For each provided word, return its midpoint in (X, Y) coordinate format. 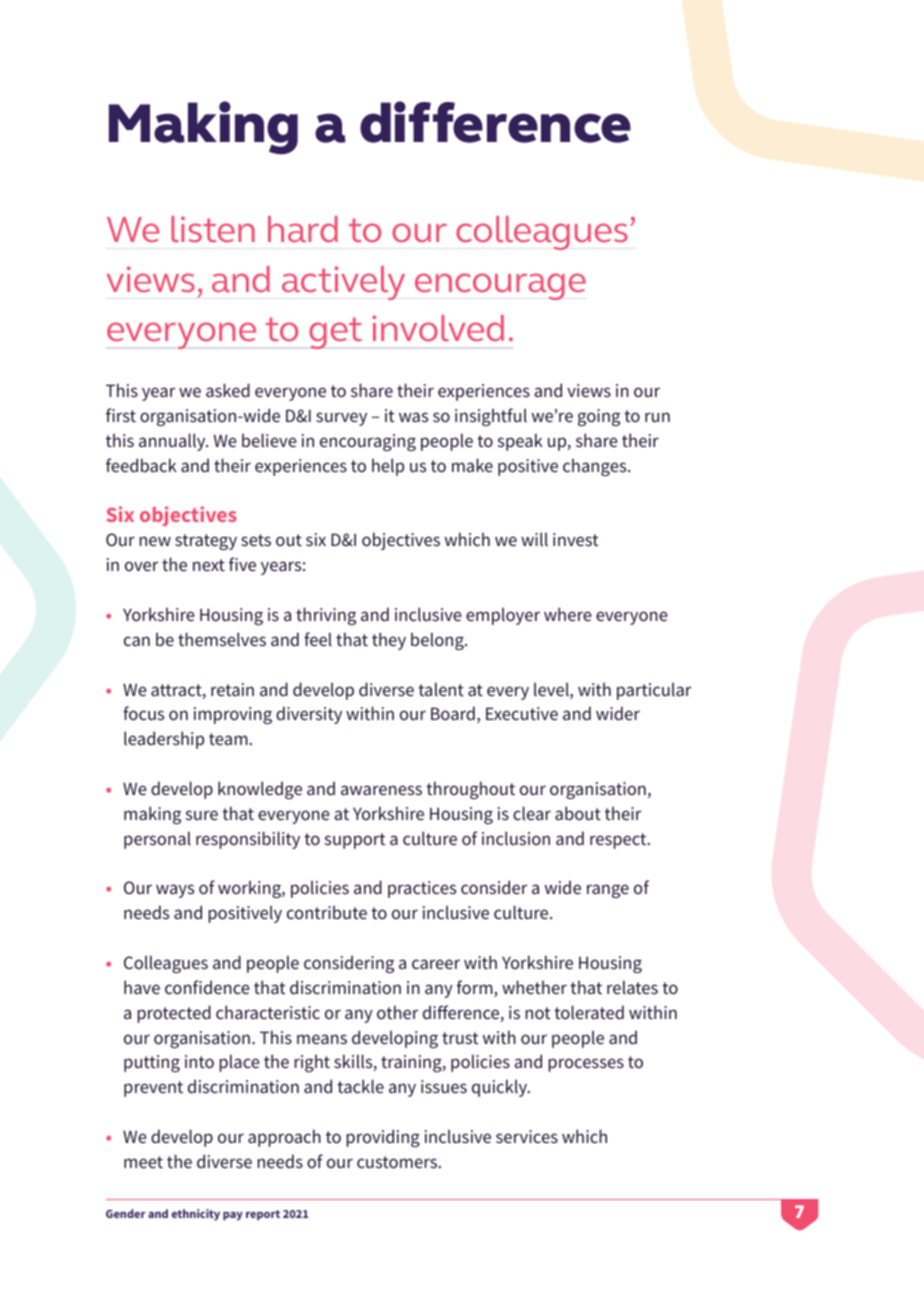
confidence (207, 987)
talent (441, 689)
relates (632, 987)
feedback (141, 465)
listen (213, 229)
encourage (500, 286)
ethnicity (196, 1215)
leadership (164, 740)
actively (343, 283)
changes (596, 467)
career (436, 964)
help (388, 467)
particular (654, 691)
